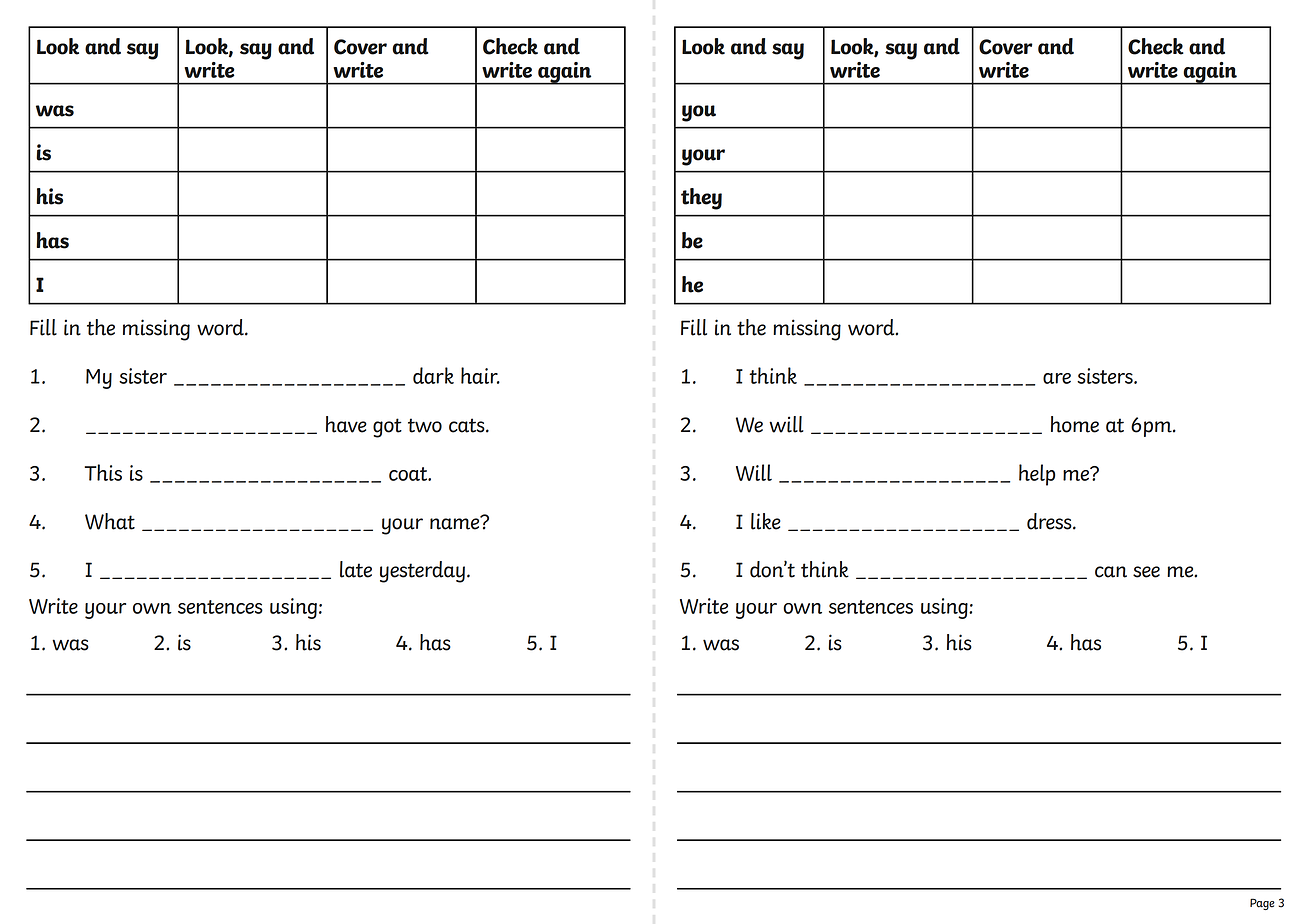  What do you see at coordinates (1050, 521) in the screenshot?
I see `dress` at bounding box center [1050, 521].
